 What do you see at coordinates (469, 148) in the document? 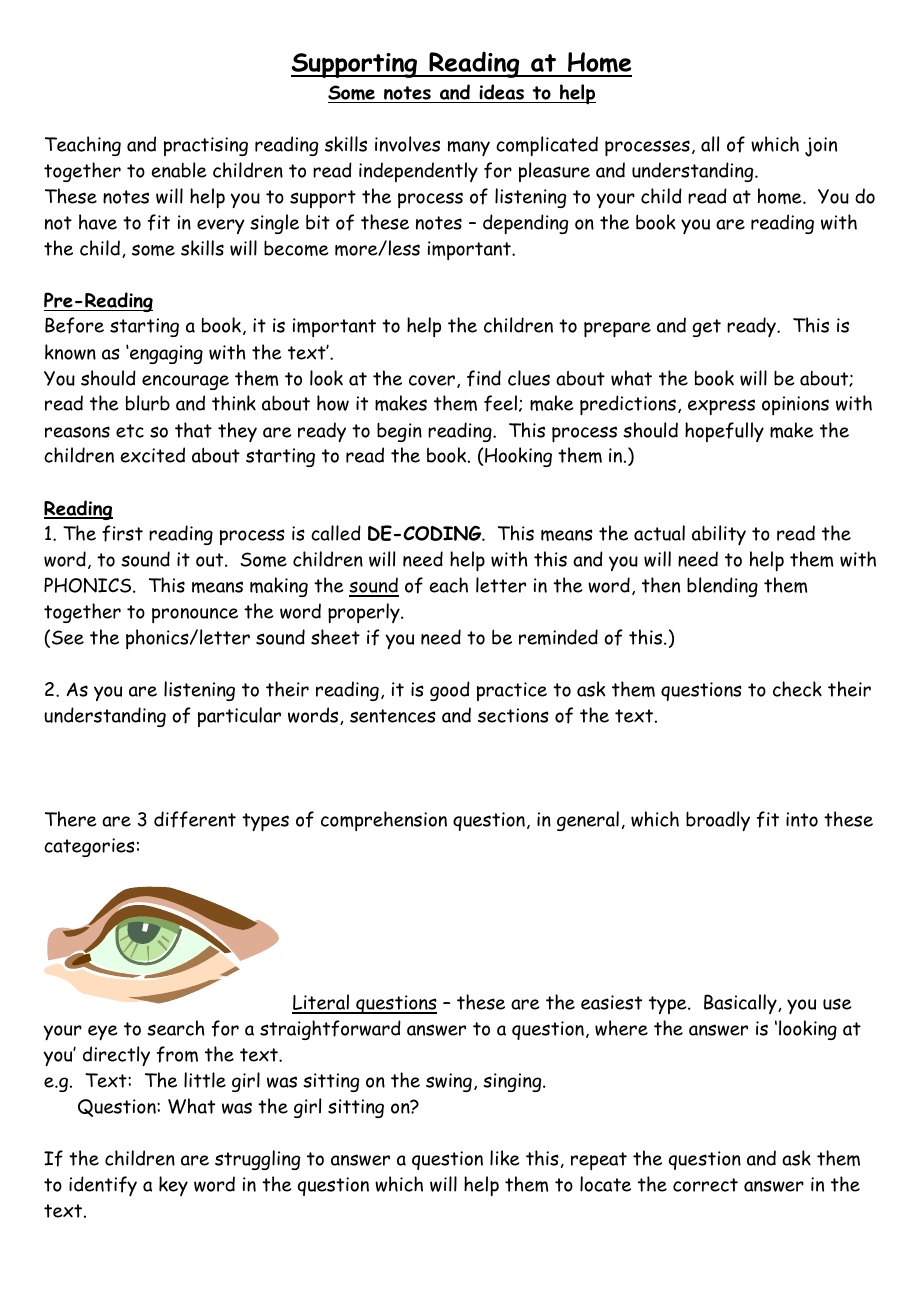
I see `many` at bounding box center [469, 148].
